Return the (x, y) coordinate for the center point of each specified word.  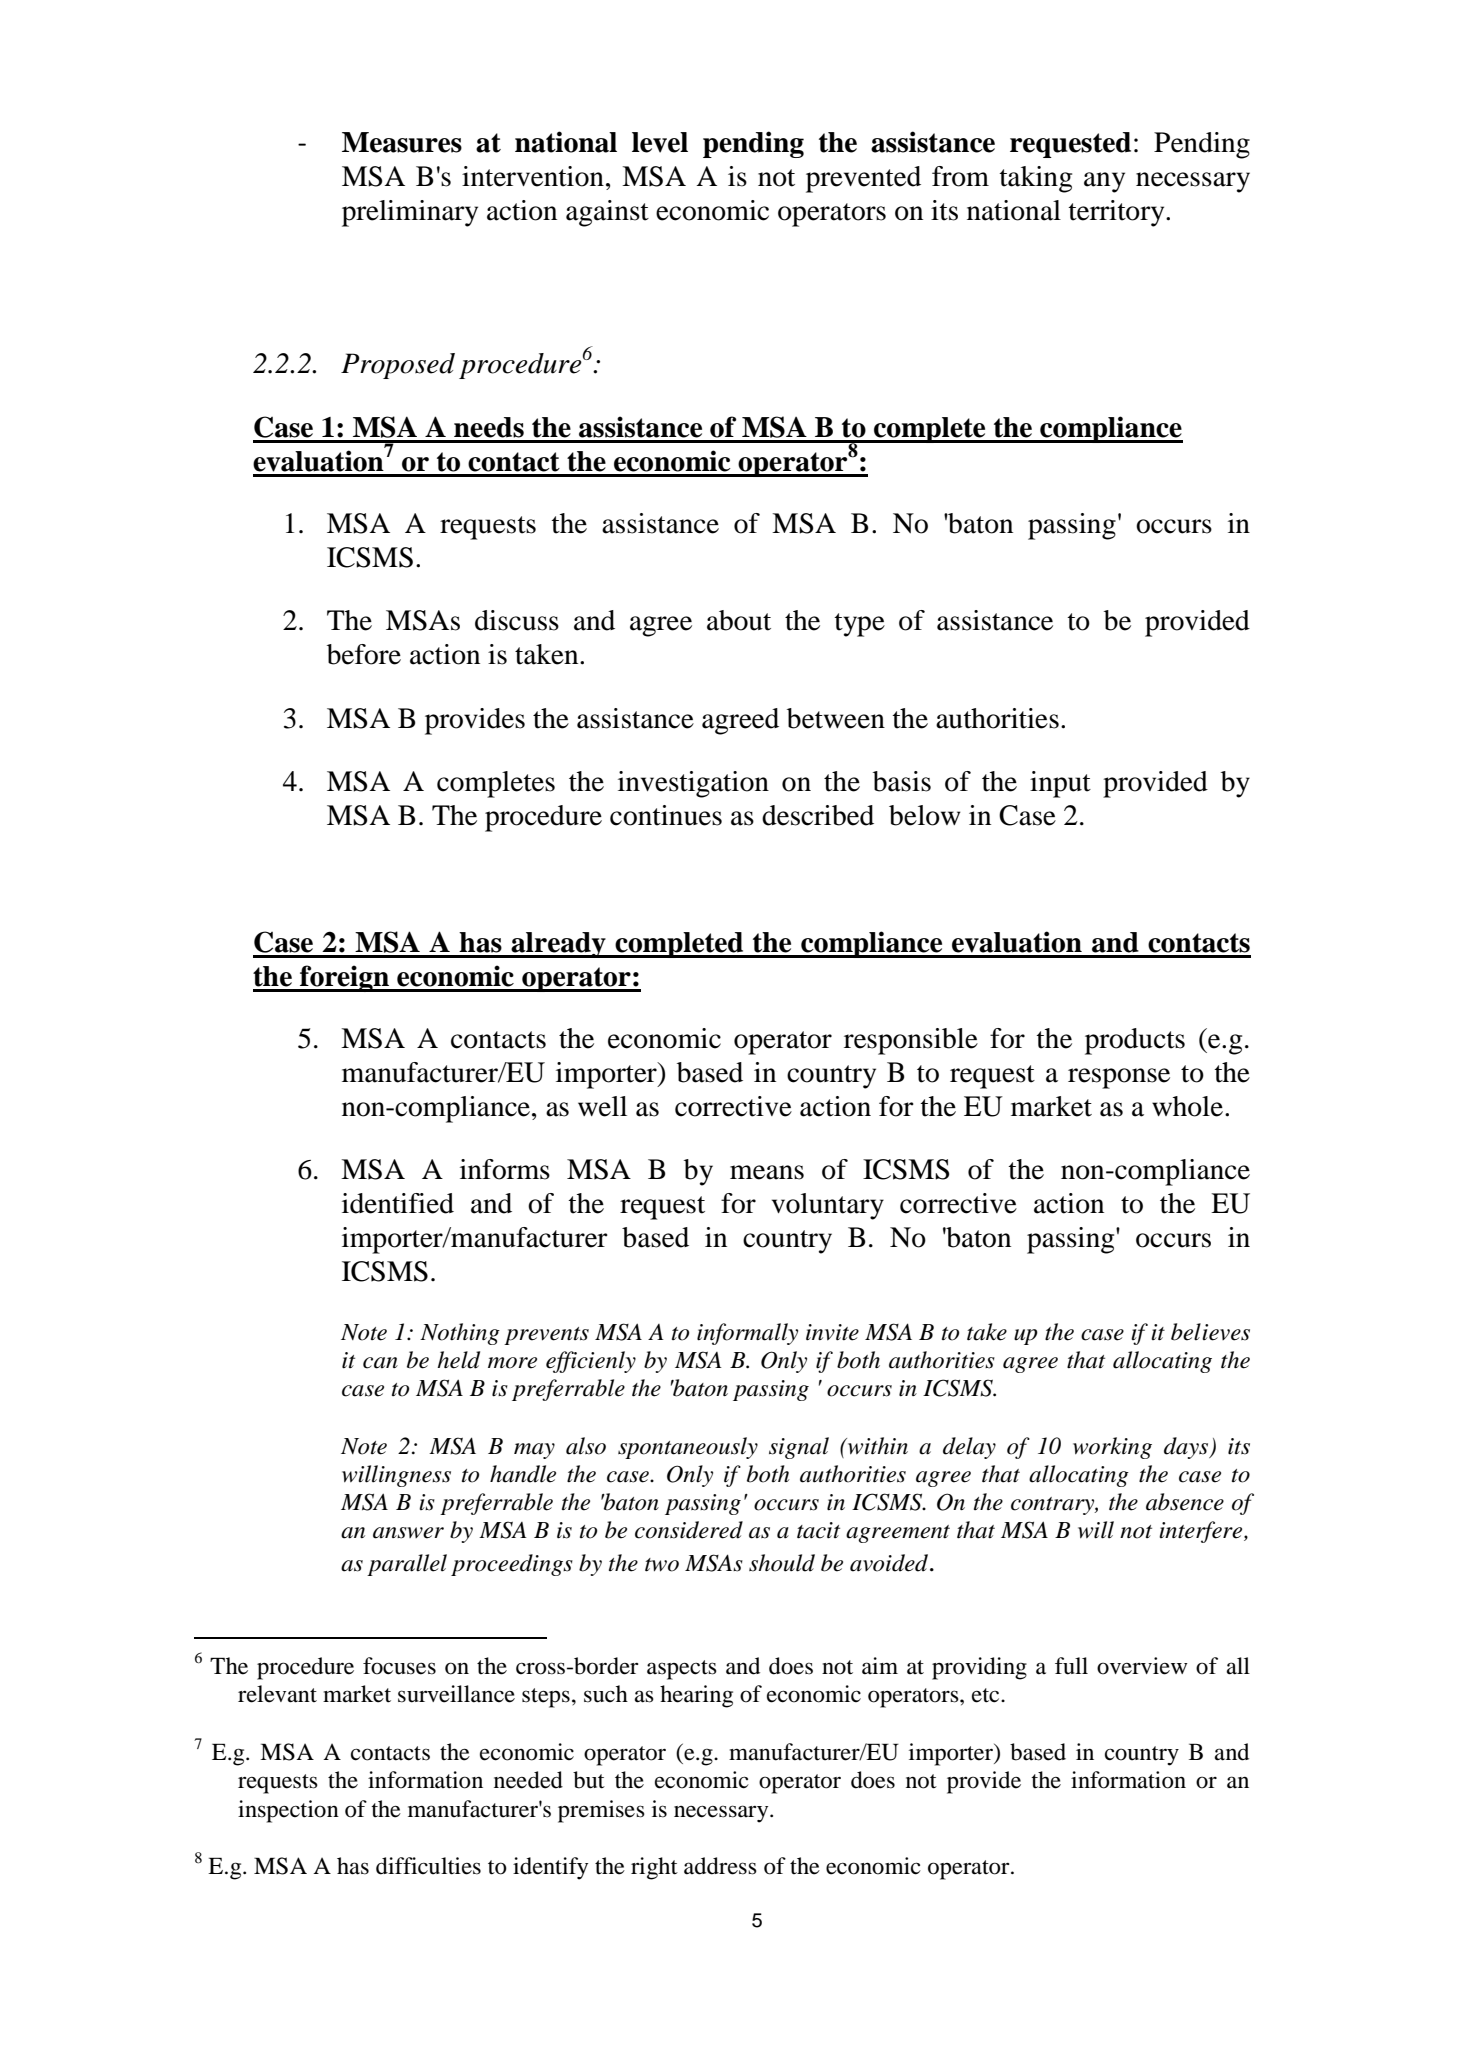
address (720, 1866)
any (1104, 182)
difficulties (428, 1866)
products (1135, 1041)
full (1071, 1666)
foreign (344, 978)
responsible (911, 1041)
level (660, 142)
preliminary (410, 213)
